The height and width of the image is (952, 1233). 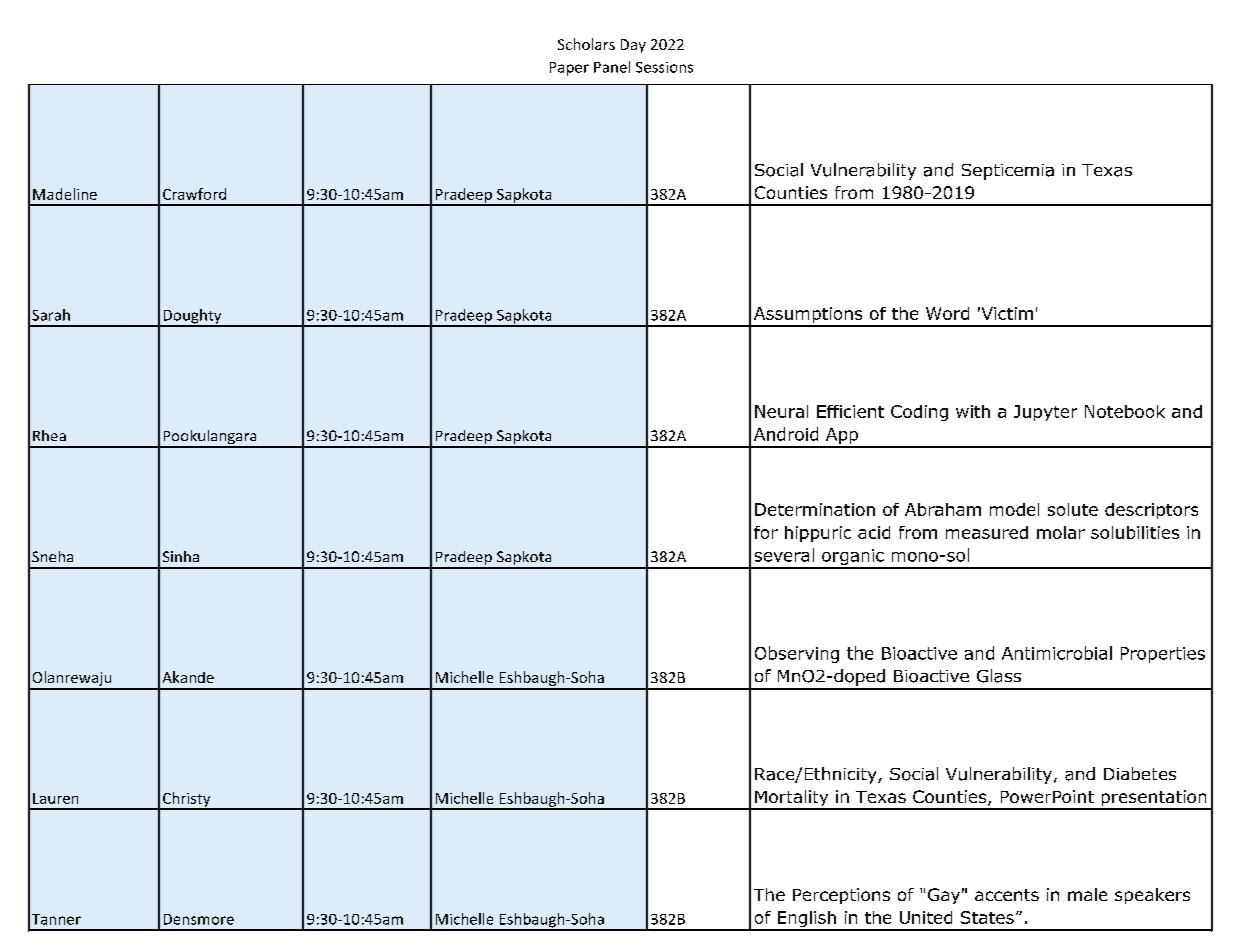 I want to click on Septicemia, so click(x=1008, y=172).
